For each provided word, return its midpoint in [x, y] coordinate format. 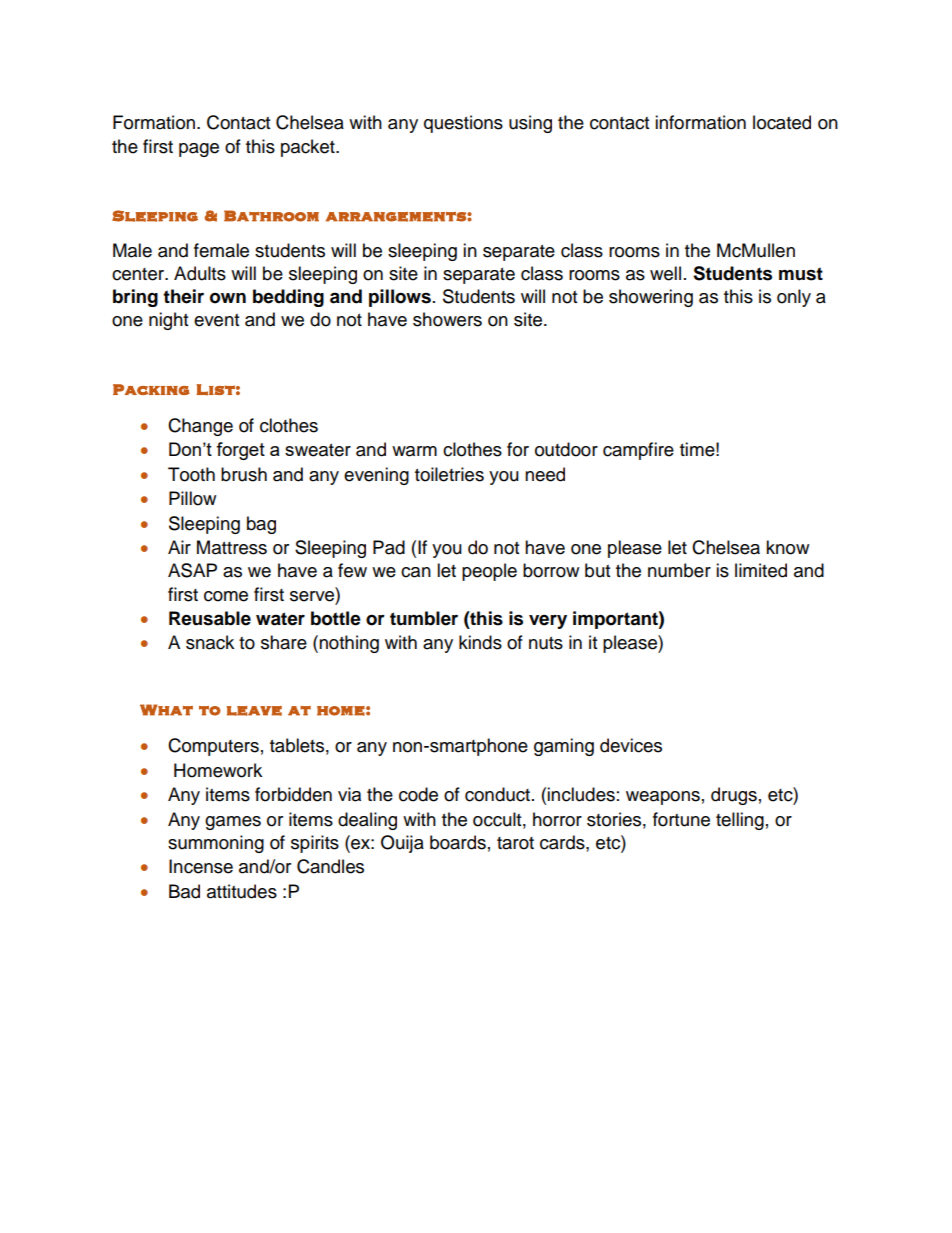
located [782, 122]
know [787, 547]
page [199, 150]
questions [463, 124]
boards [458, 842]
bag [261, 525]
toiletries [449, 474]
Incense [201, 866]
